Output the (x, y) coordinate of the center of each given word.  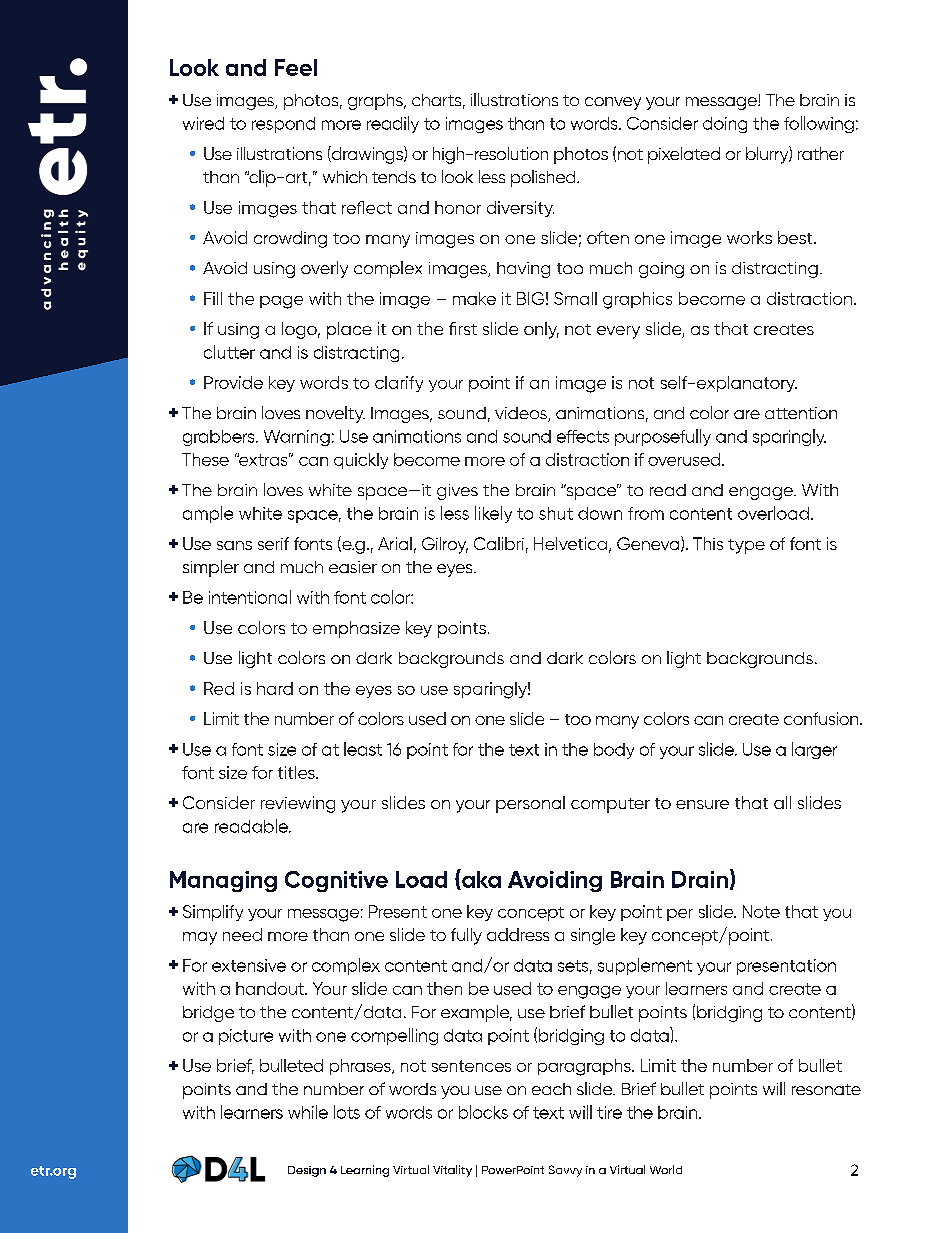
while (308, 1112)
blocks (483, 1112)
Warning (297, 438)
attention (801, 413)
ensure (702, 804)
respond (283, 125)
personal (530, 804)
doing (725, 125)
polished (544, 178)
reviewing (298, 804)
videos (522, 414)
